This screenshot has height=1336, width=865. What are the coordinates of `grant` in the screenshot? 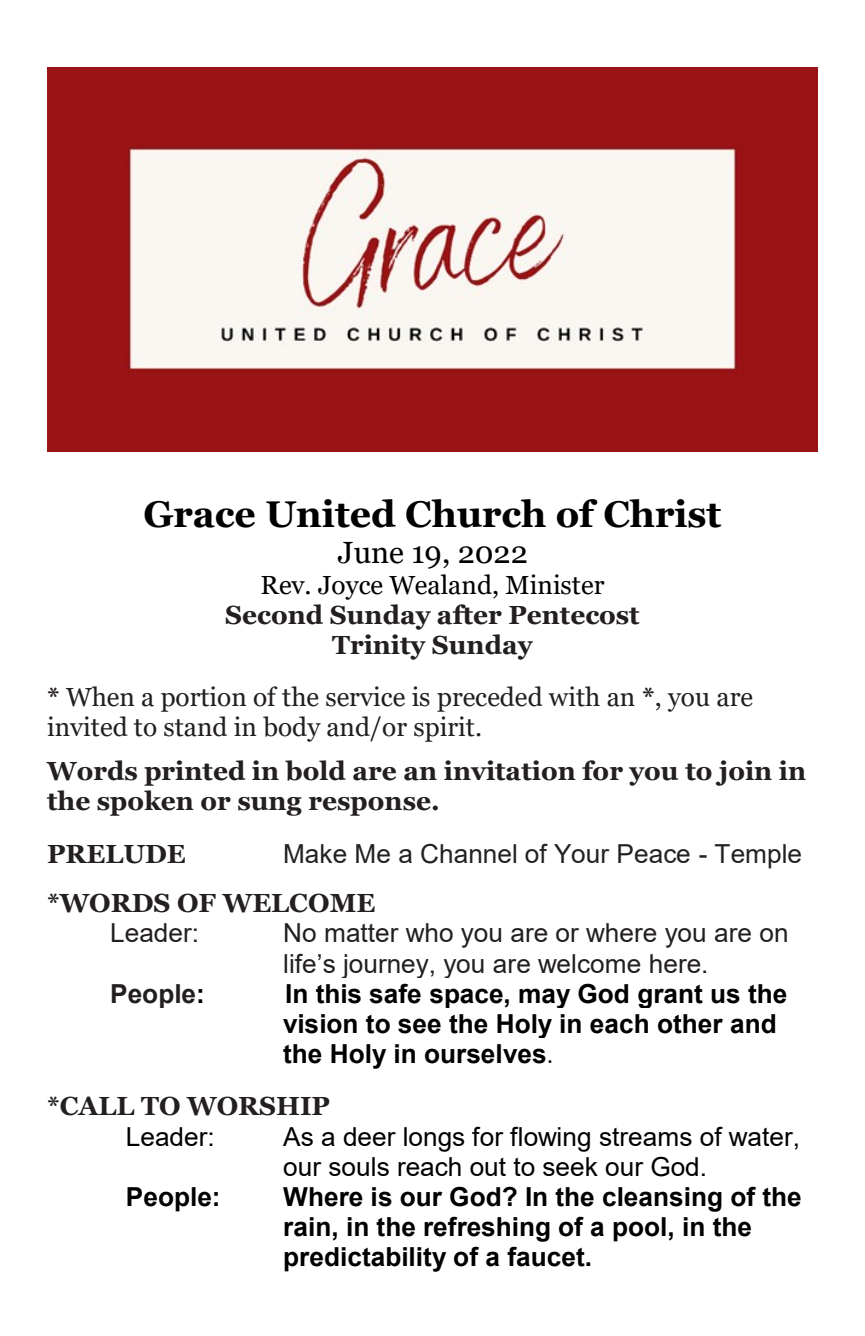 It's located at (670, 996).
